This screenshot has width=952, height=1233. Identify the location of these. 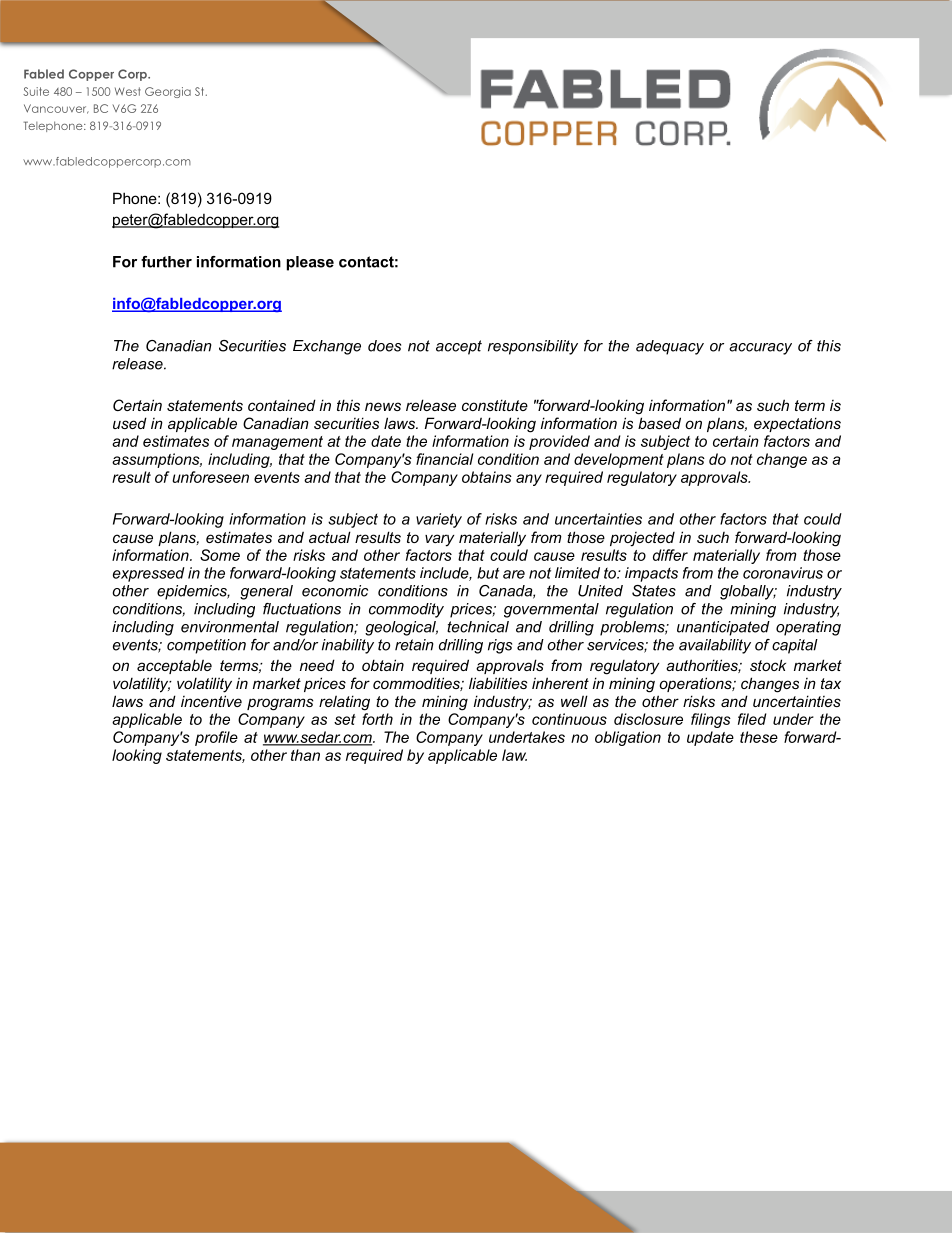
(759, 737).
